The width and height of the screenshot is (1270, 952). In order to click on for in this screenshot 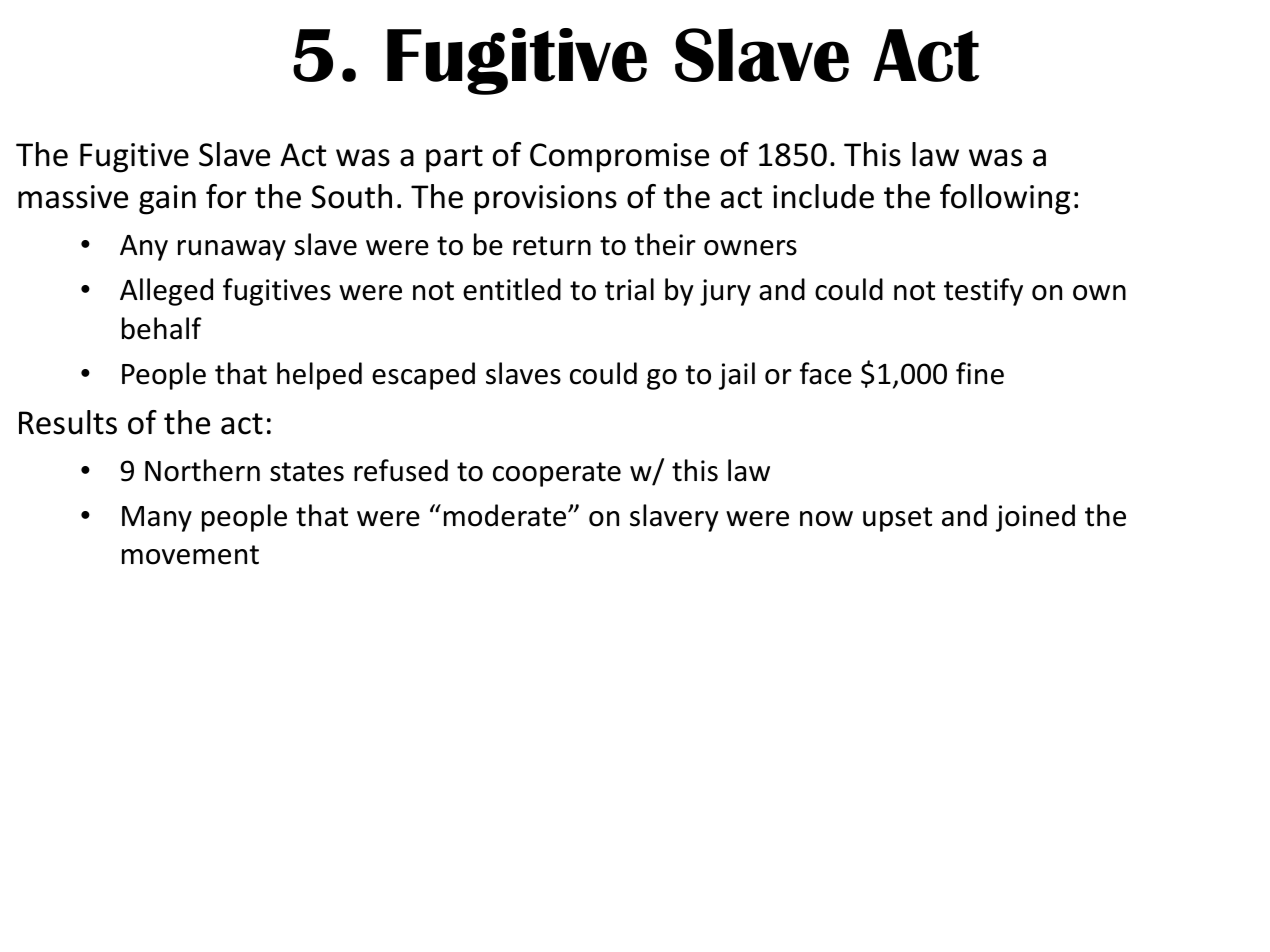, I will do `click(226, 196)`.
